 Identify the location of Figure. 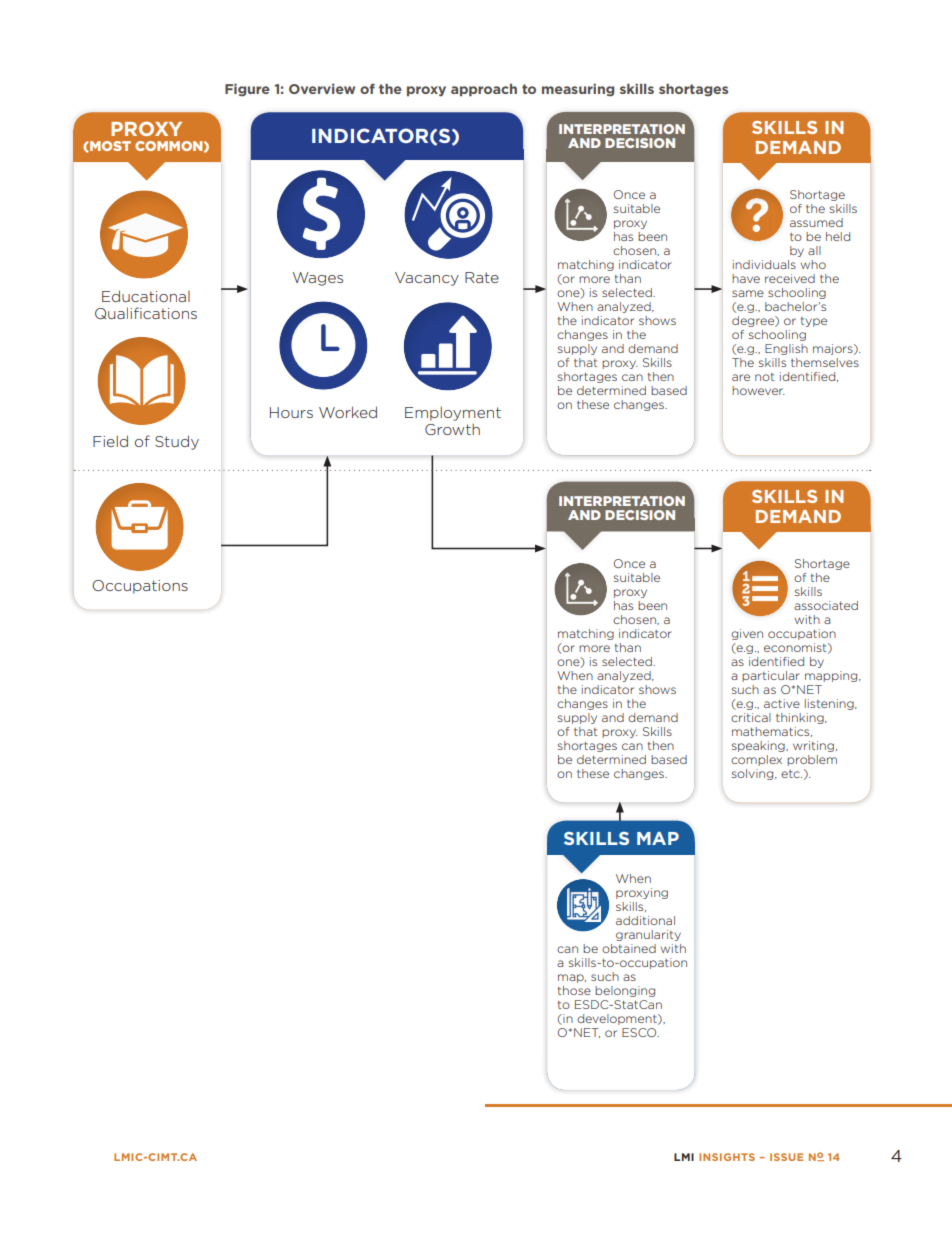
(247, 90).
